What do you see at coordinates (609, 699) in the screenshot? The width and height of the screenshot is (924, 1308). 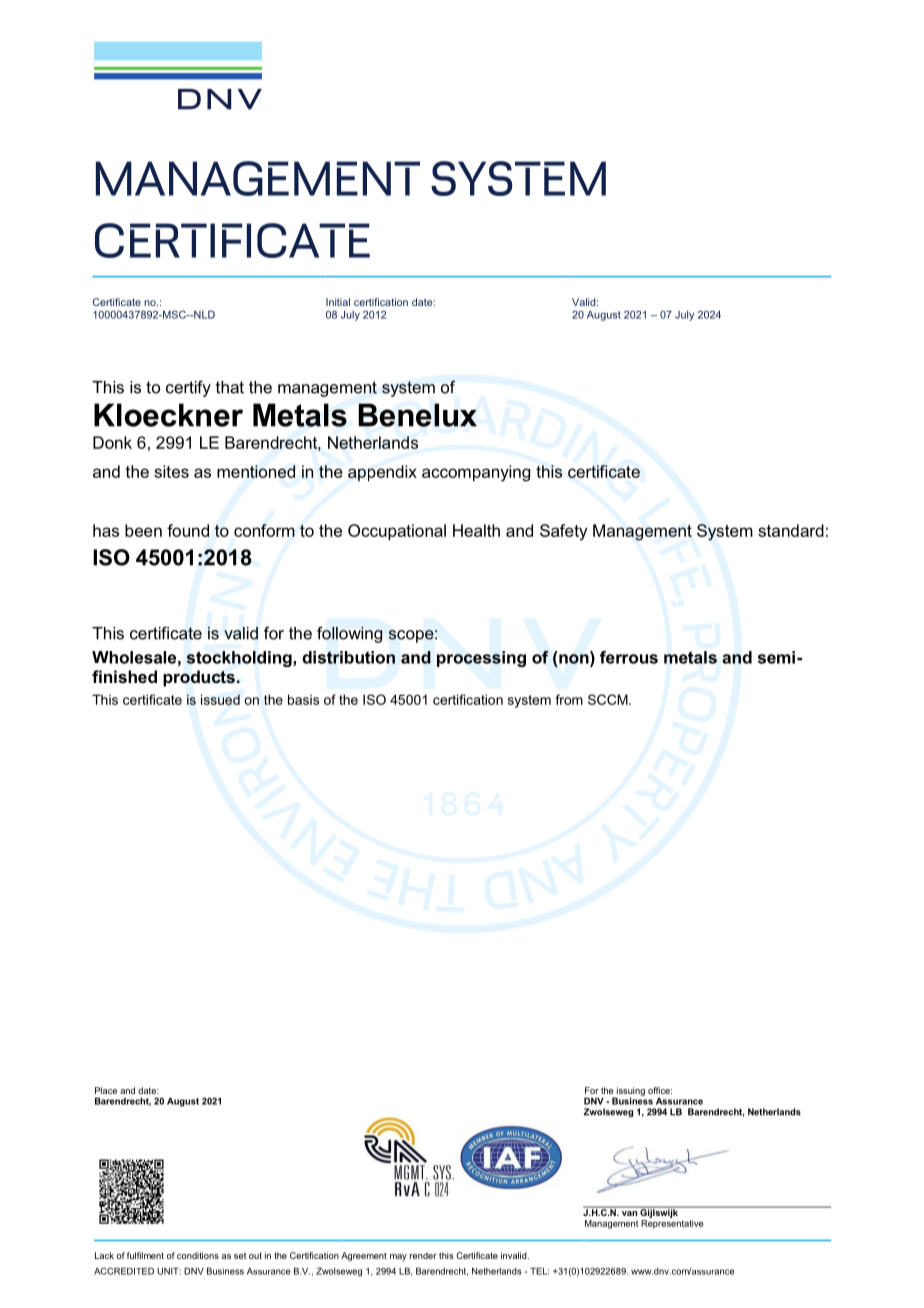 I see `SCCM` at bounding box center [609, 699].
